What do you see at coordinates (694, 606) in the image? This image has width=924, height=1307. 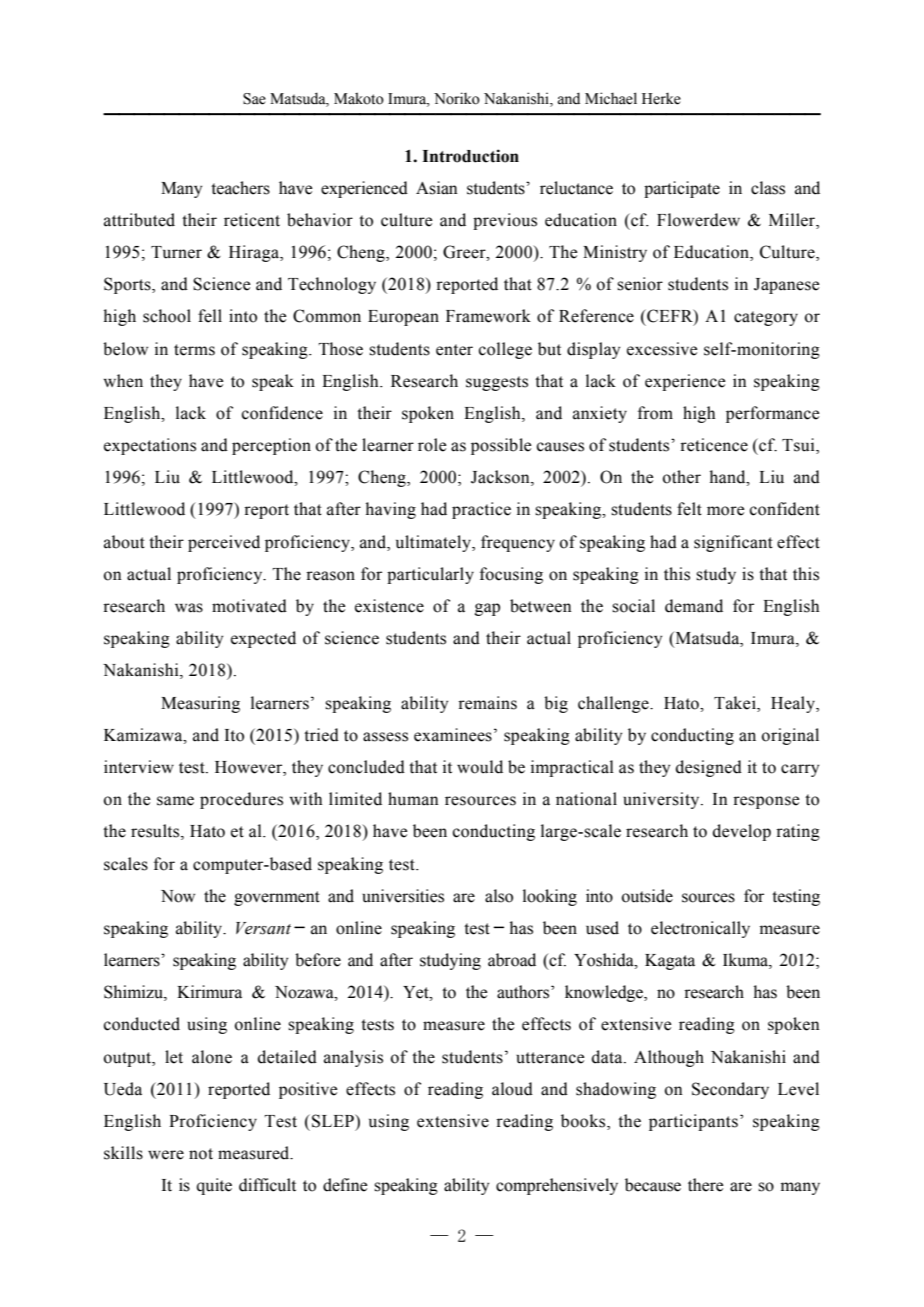 I see `demand` at bounding box center [694, 606].
